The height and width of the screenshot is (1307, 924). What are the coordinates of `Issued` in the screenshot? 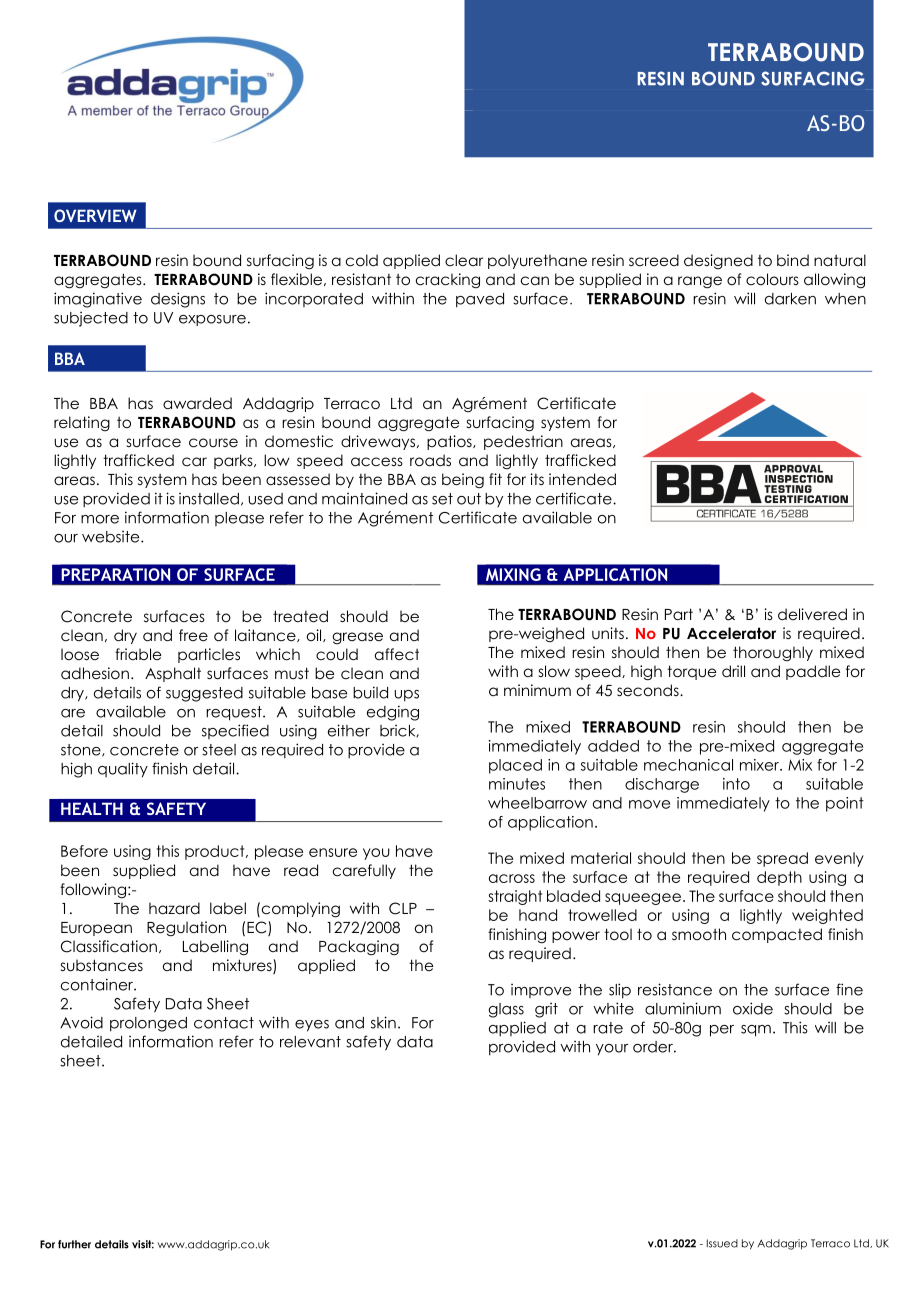 It's located at (722, 1243).
